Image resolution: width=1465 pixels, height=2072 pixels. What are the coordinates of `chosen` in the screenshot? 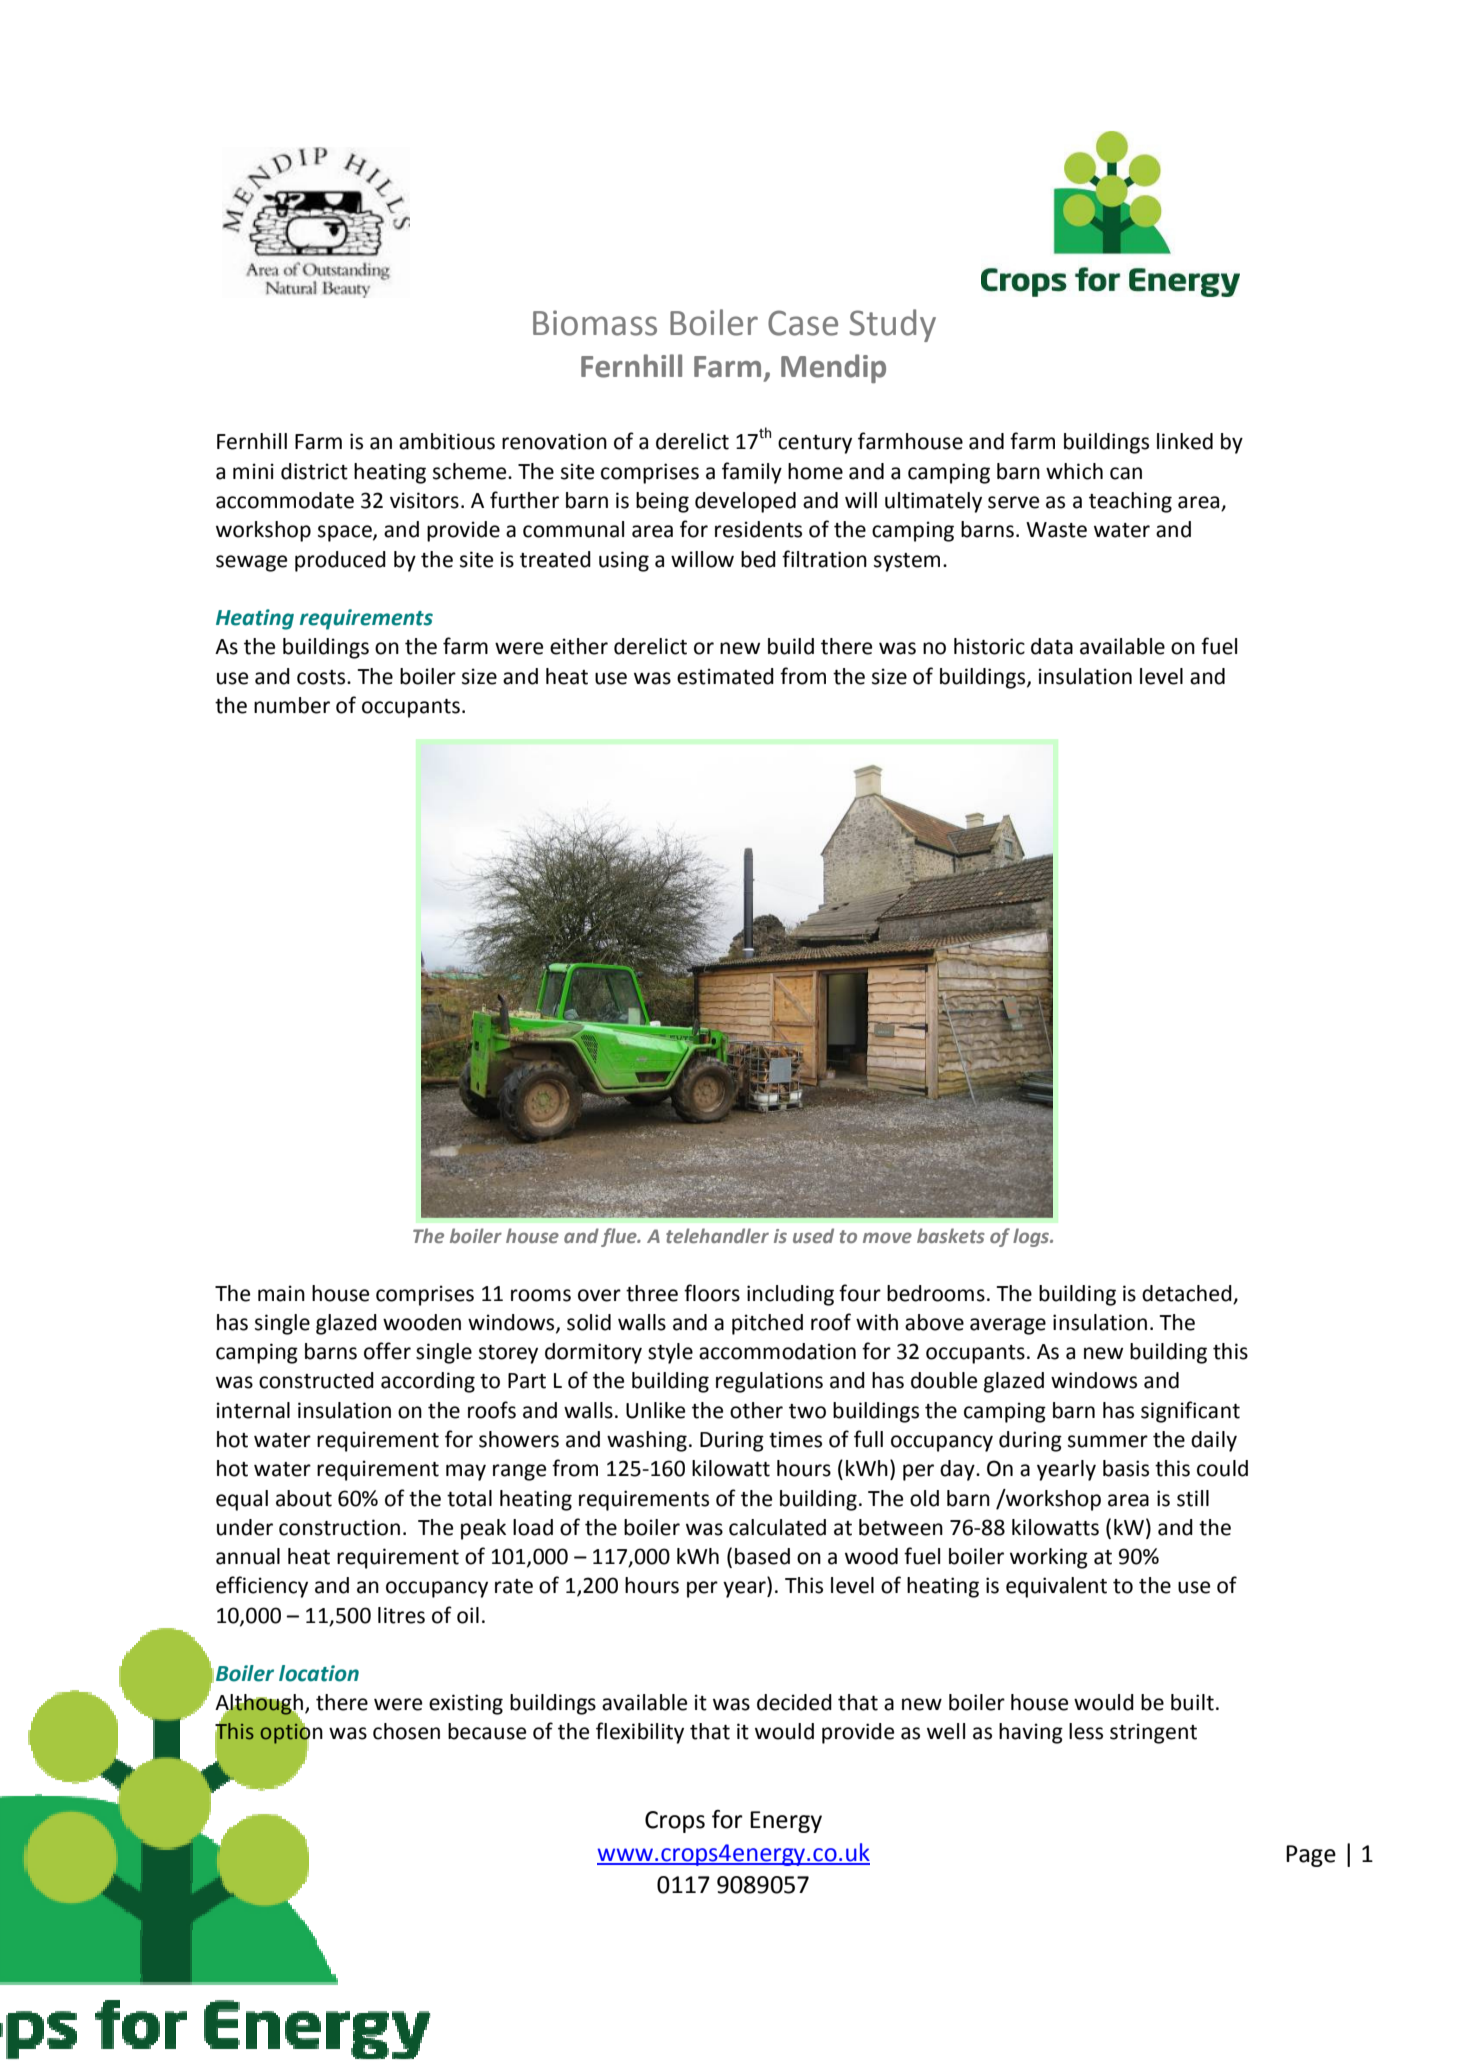 It's located at (406, 1731).
